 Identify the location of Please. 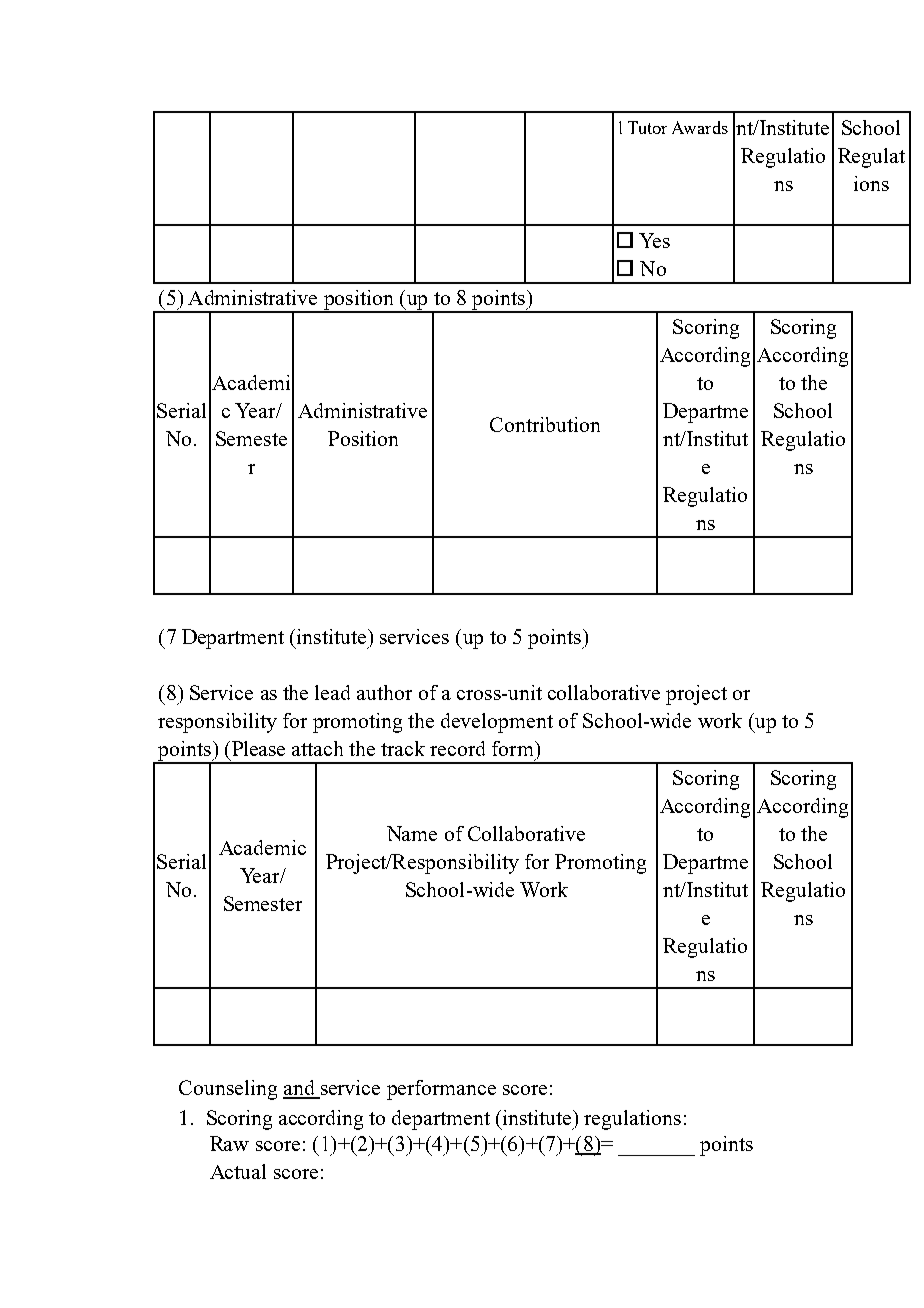
(257, 748).
